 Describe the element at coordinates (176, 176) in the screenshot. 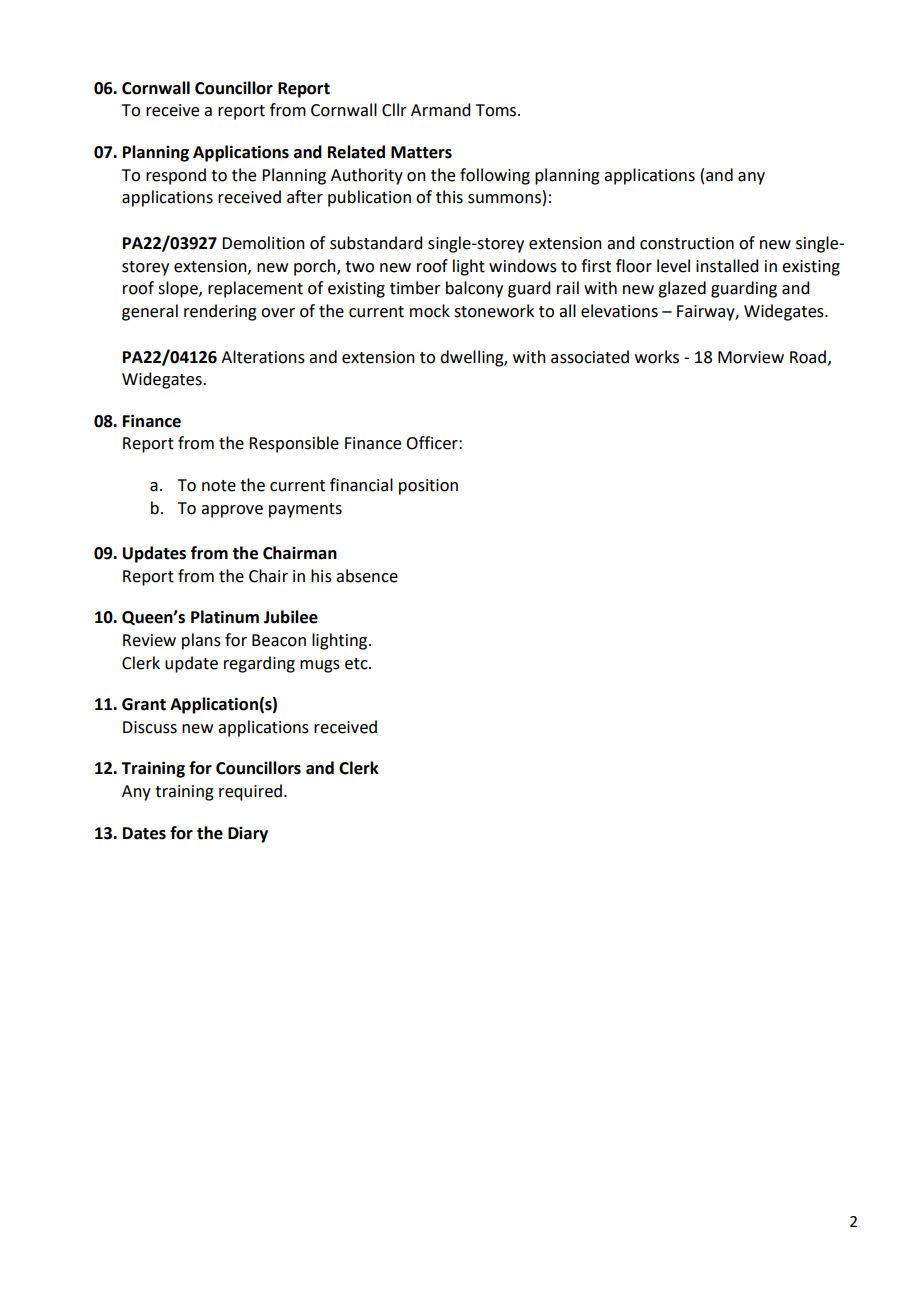

I see `respond` at that location.
